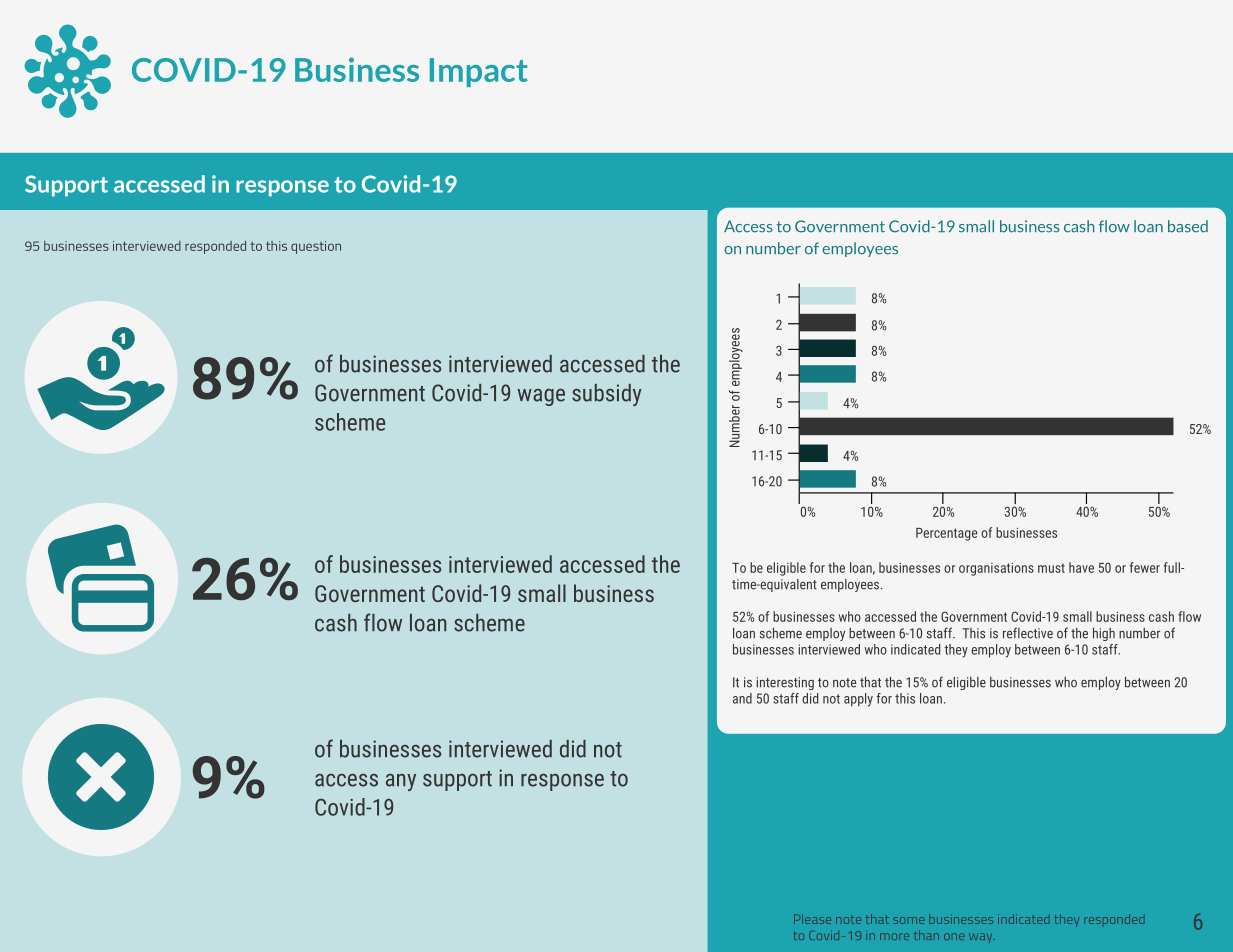  I want to click on have, so click(1081, 567).
